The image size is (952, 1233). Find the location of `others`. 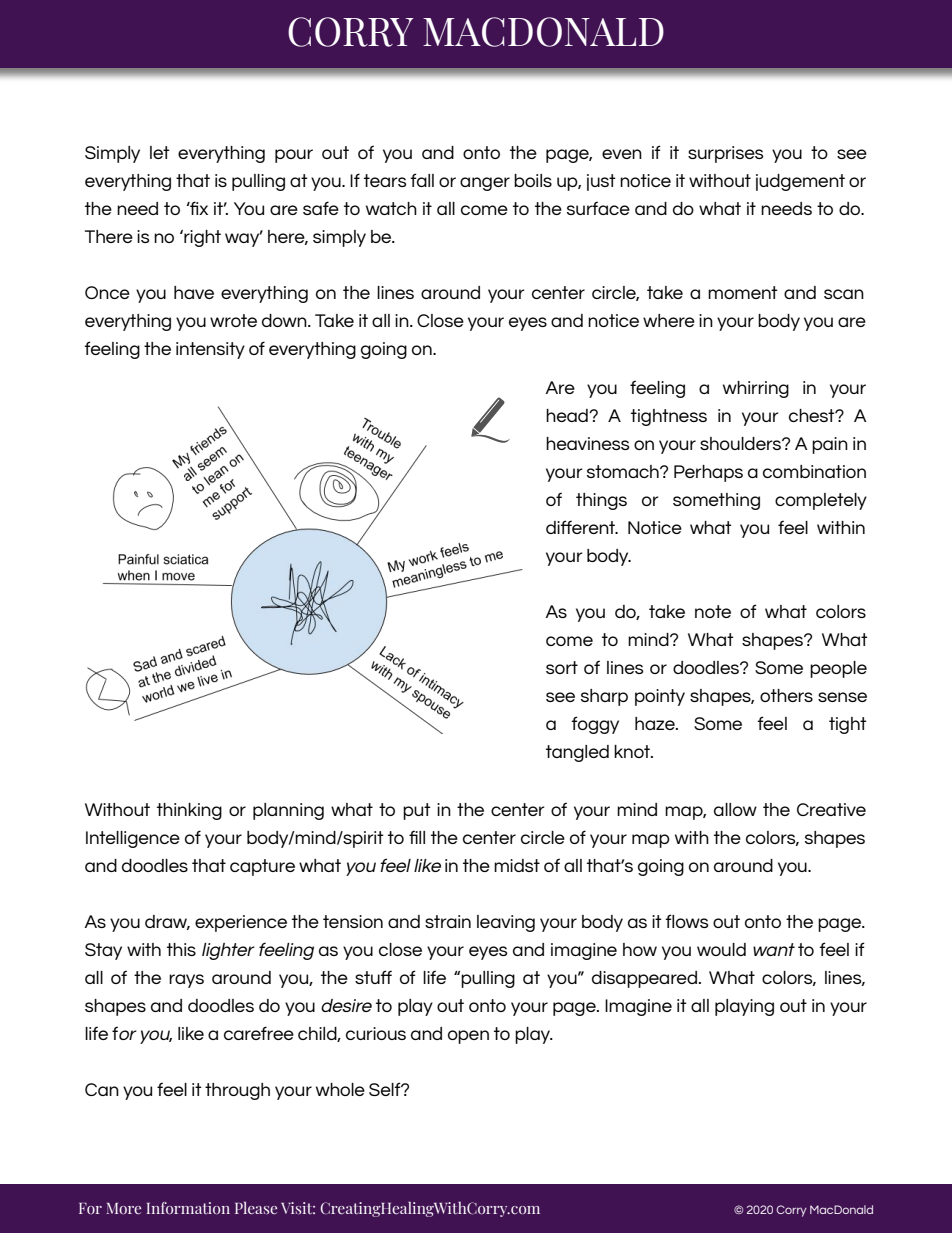

others is located at coordinates (786, 695).
